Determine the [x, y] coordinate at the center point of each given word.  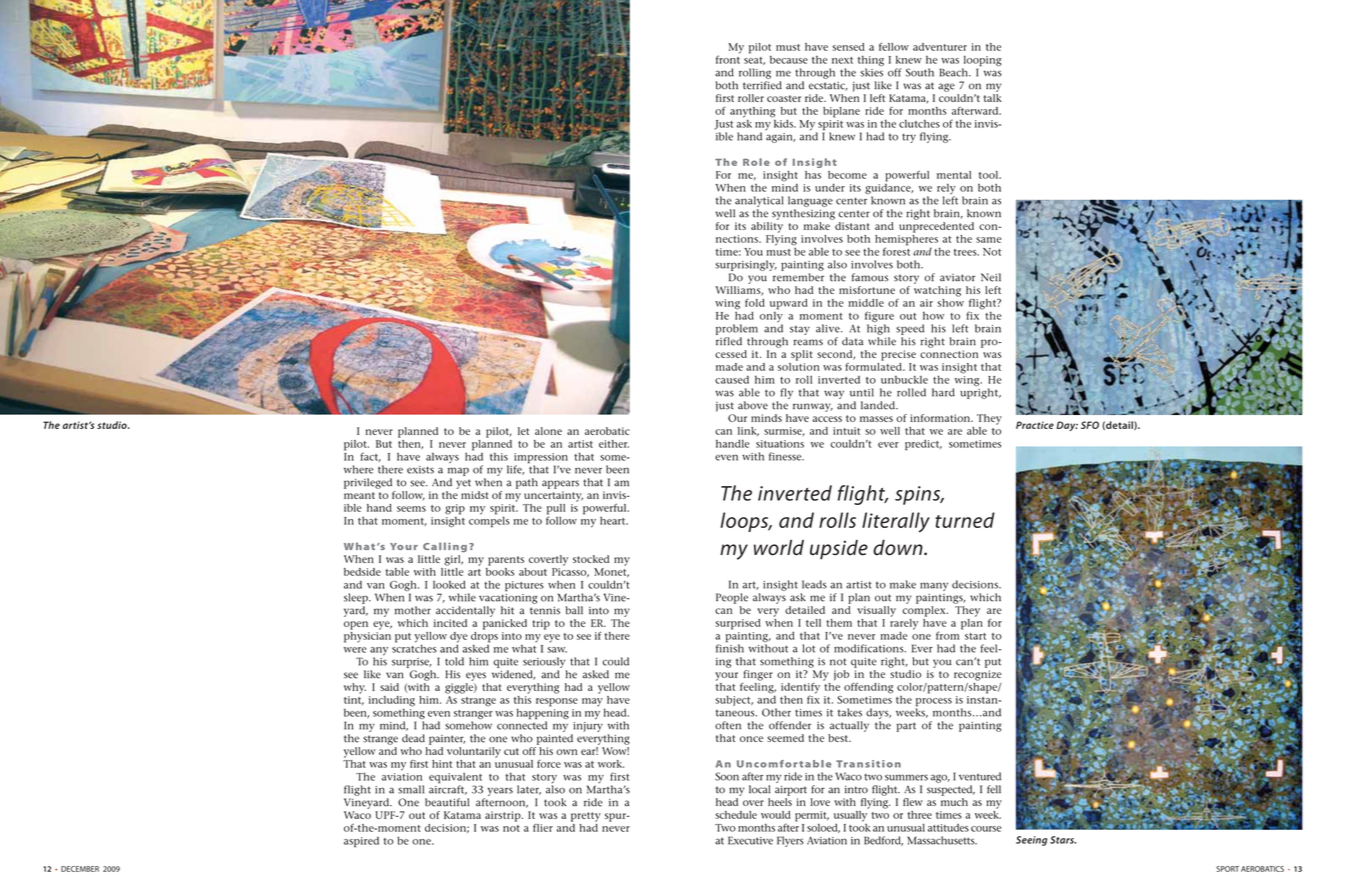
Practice [1035, 425]
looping [982, 62]
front [728, 58]
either [614, 444]
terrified [762, 85]
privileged [368, 483]
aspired [361, 842]
